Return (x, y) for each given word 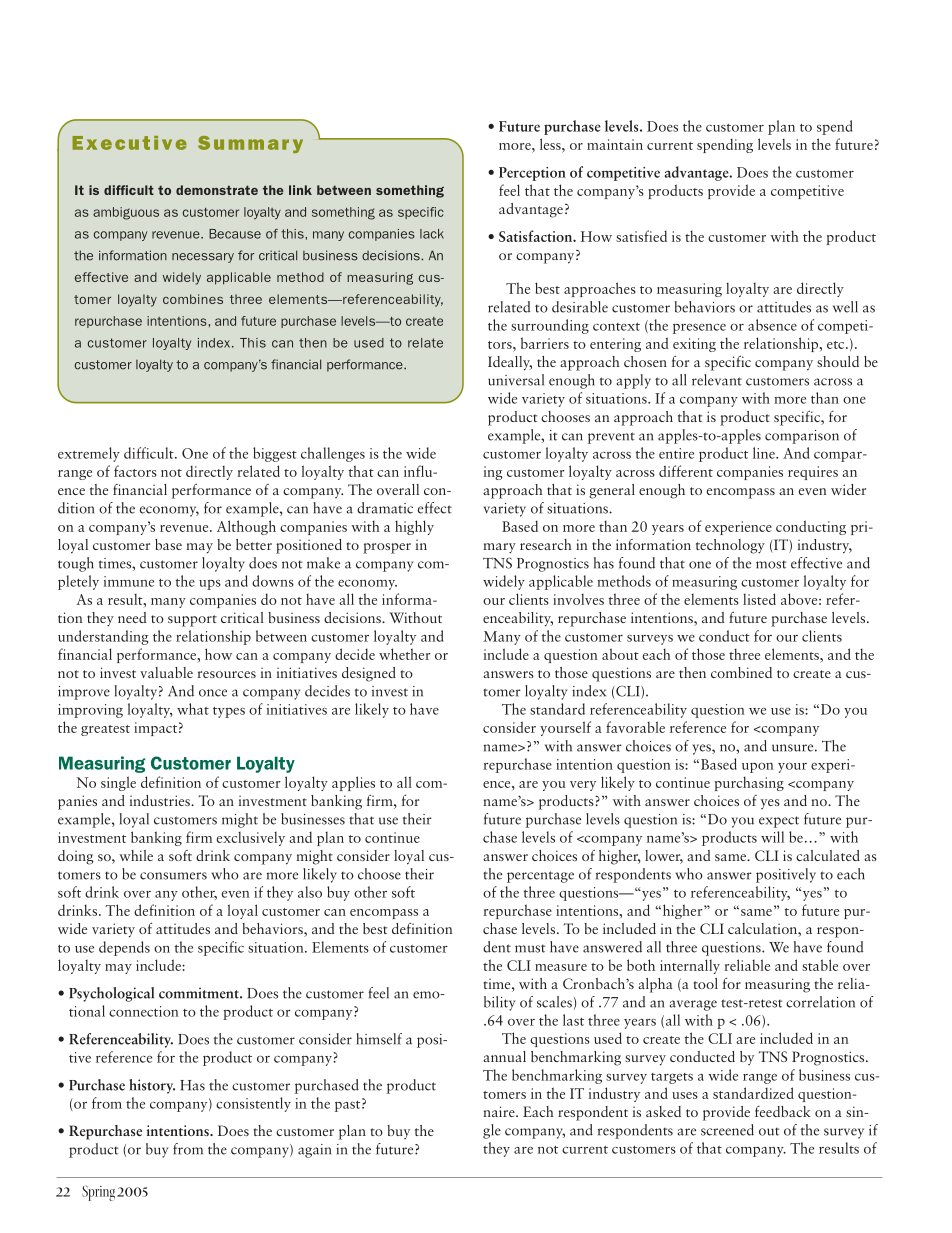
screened (727, 1130)
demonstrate (217, 190)
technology (730, 546)
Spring (98, 1193)
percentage (540, 877)
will (772, 837)
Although (246, 527)
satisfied (641, 236)
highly (414, 527)
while (136, 855)
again (314, 1151)
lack (432, 234)
